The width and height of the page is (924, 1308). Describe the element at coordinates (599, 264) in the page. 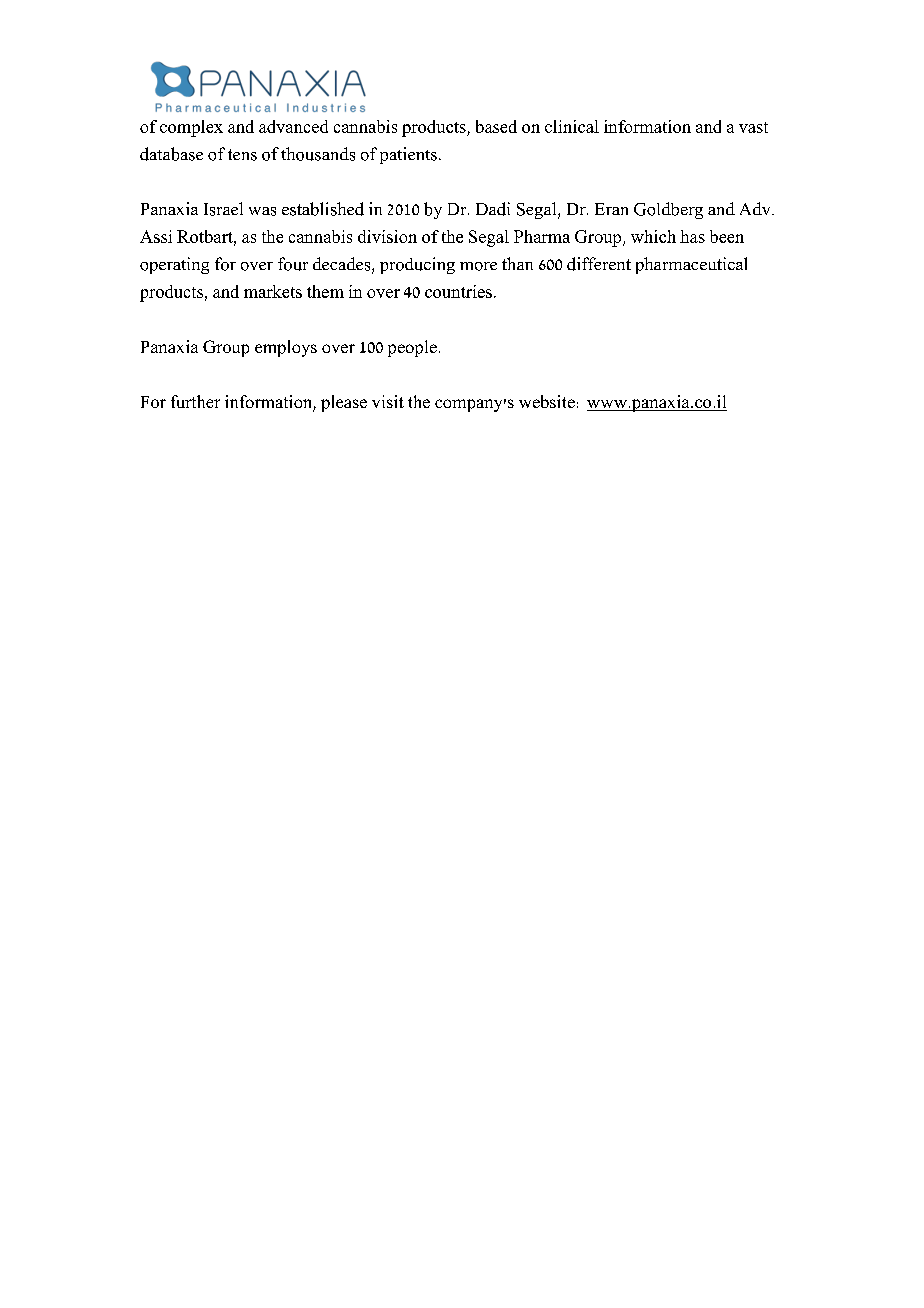

I see `different` at that location.
